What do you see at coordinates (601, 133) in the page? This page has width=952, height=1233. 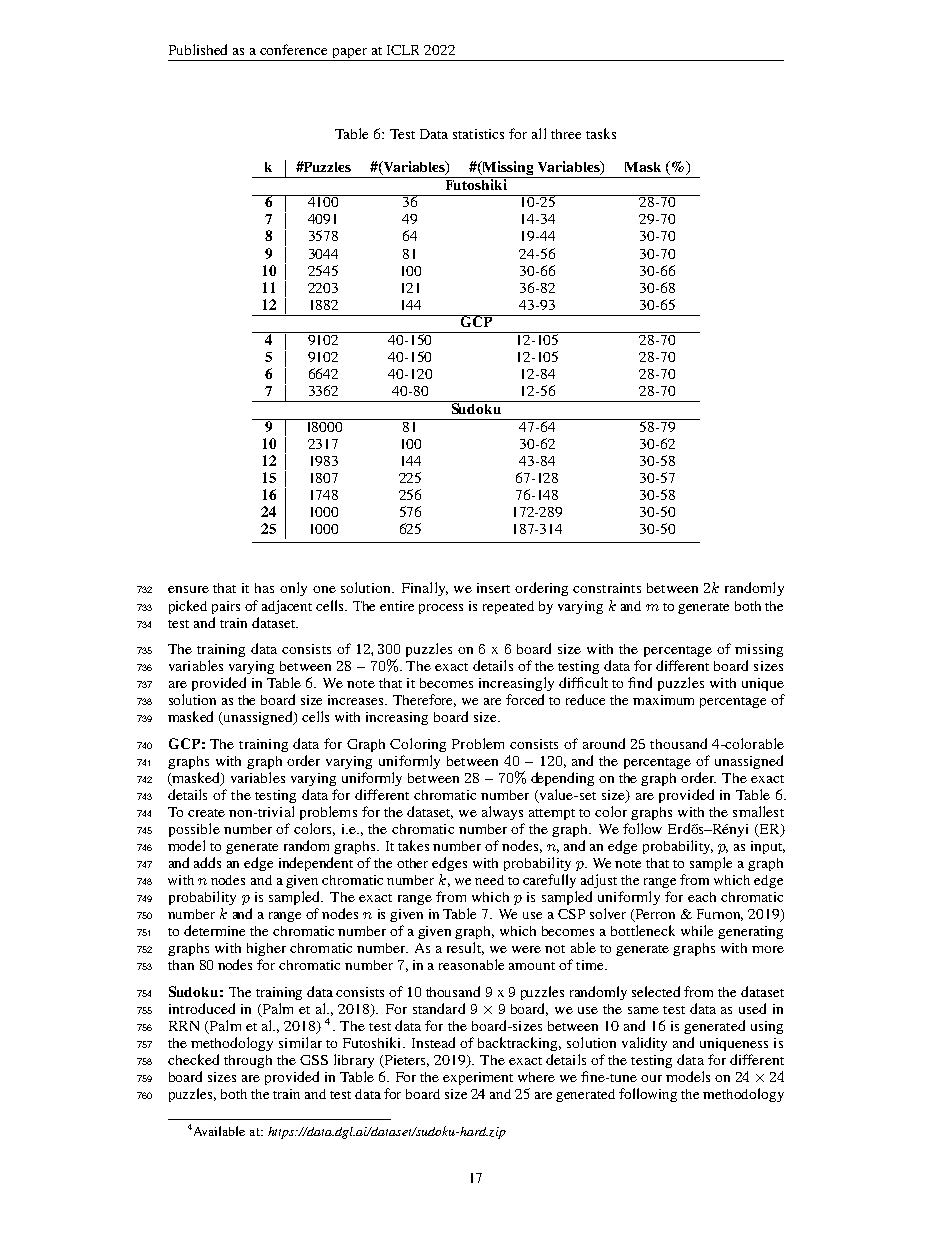 I see `tasks` at bounding box center [601, 133].
